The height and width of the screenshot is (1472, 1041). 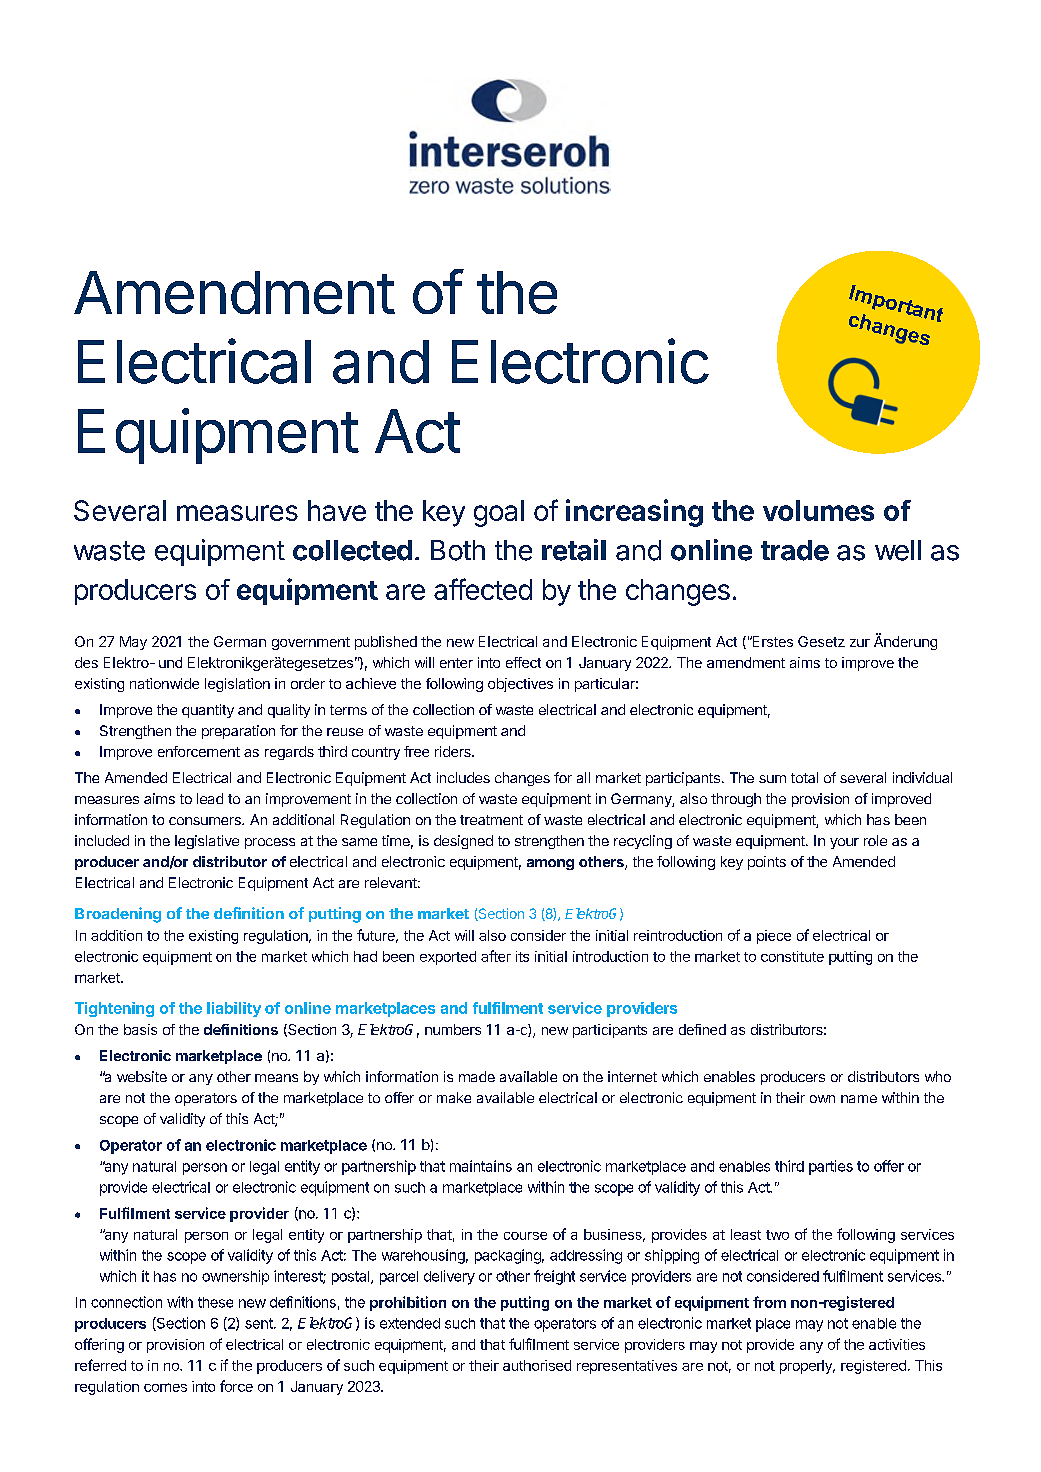 I want to click on parties, so click(x=831, y=1167).
